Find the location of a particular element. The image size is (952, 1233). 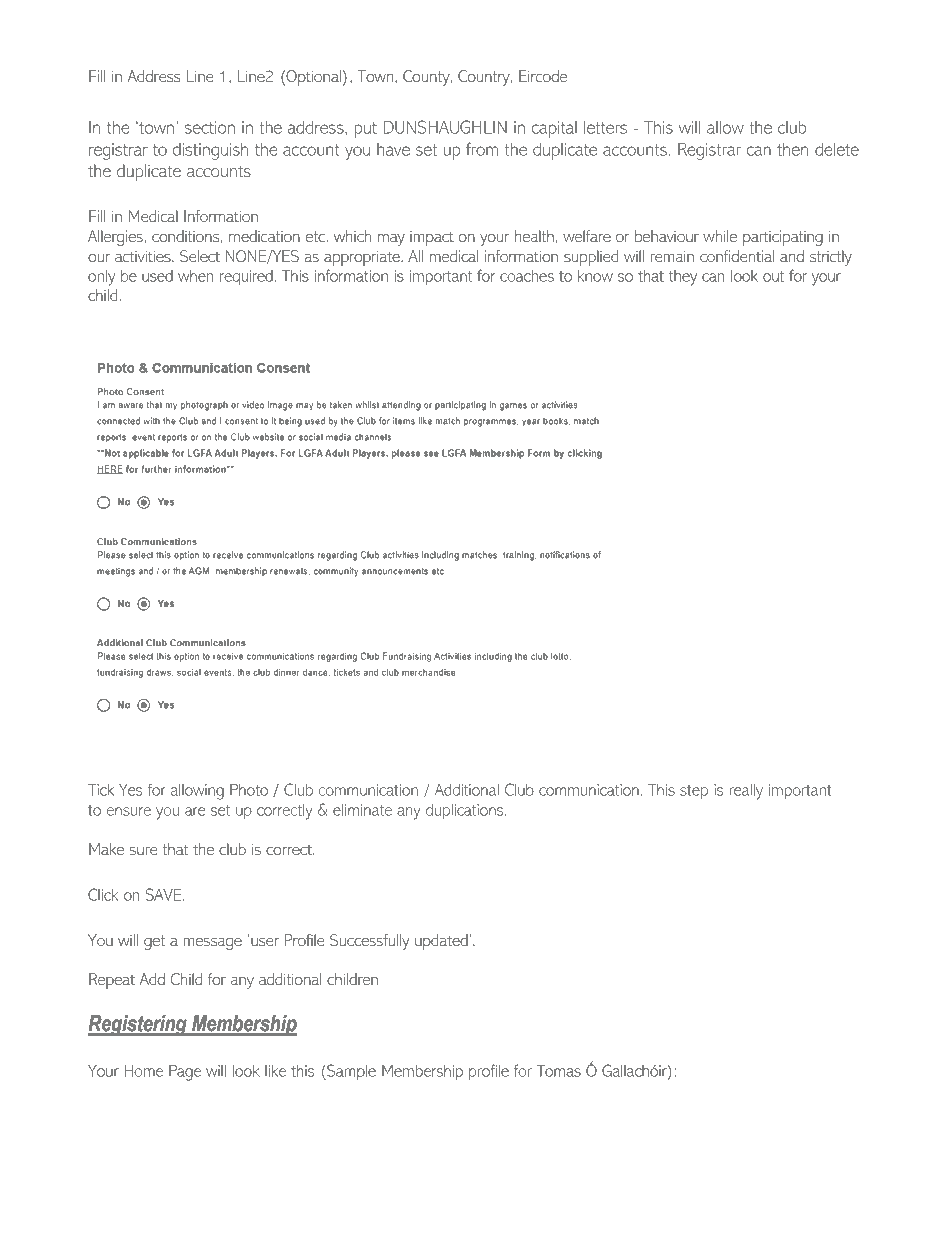

from is located at coordinates (482, 149).
